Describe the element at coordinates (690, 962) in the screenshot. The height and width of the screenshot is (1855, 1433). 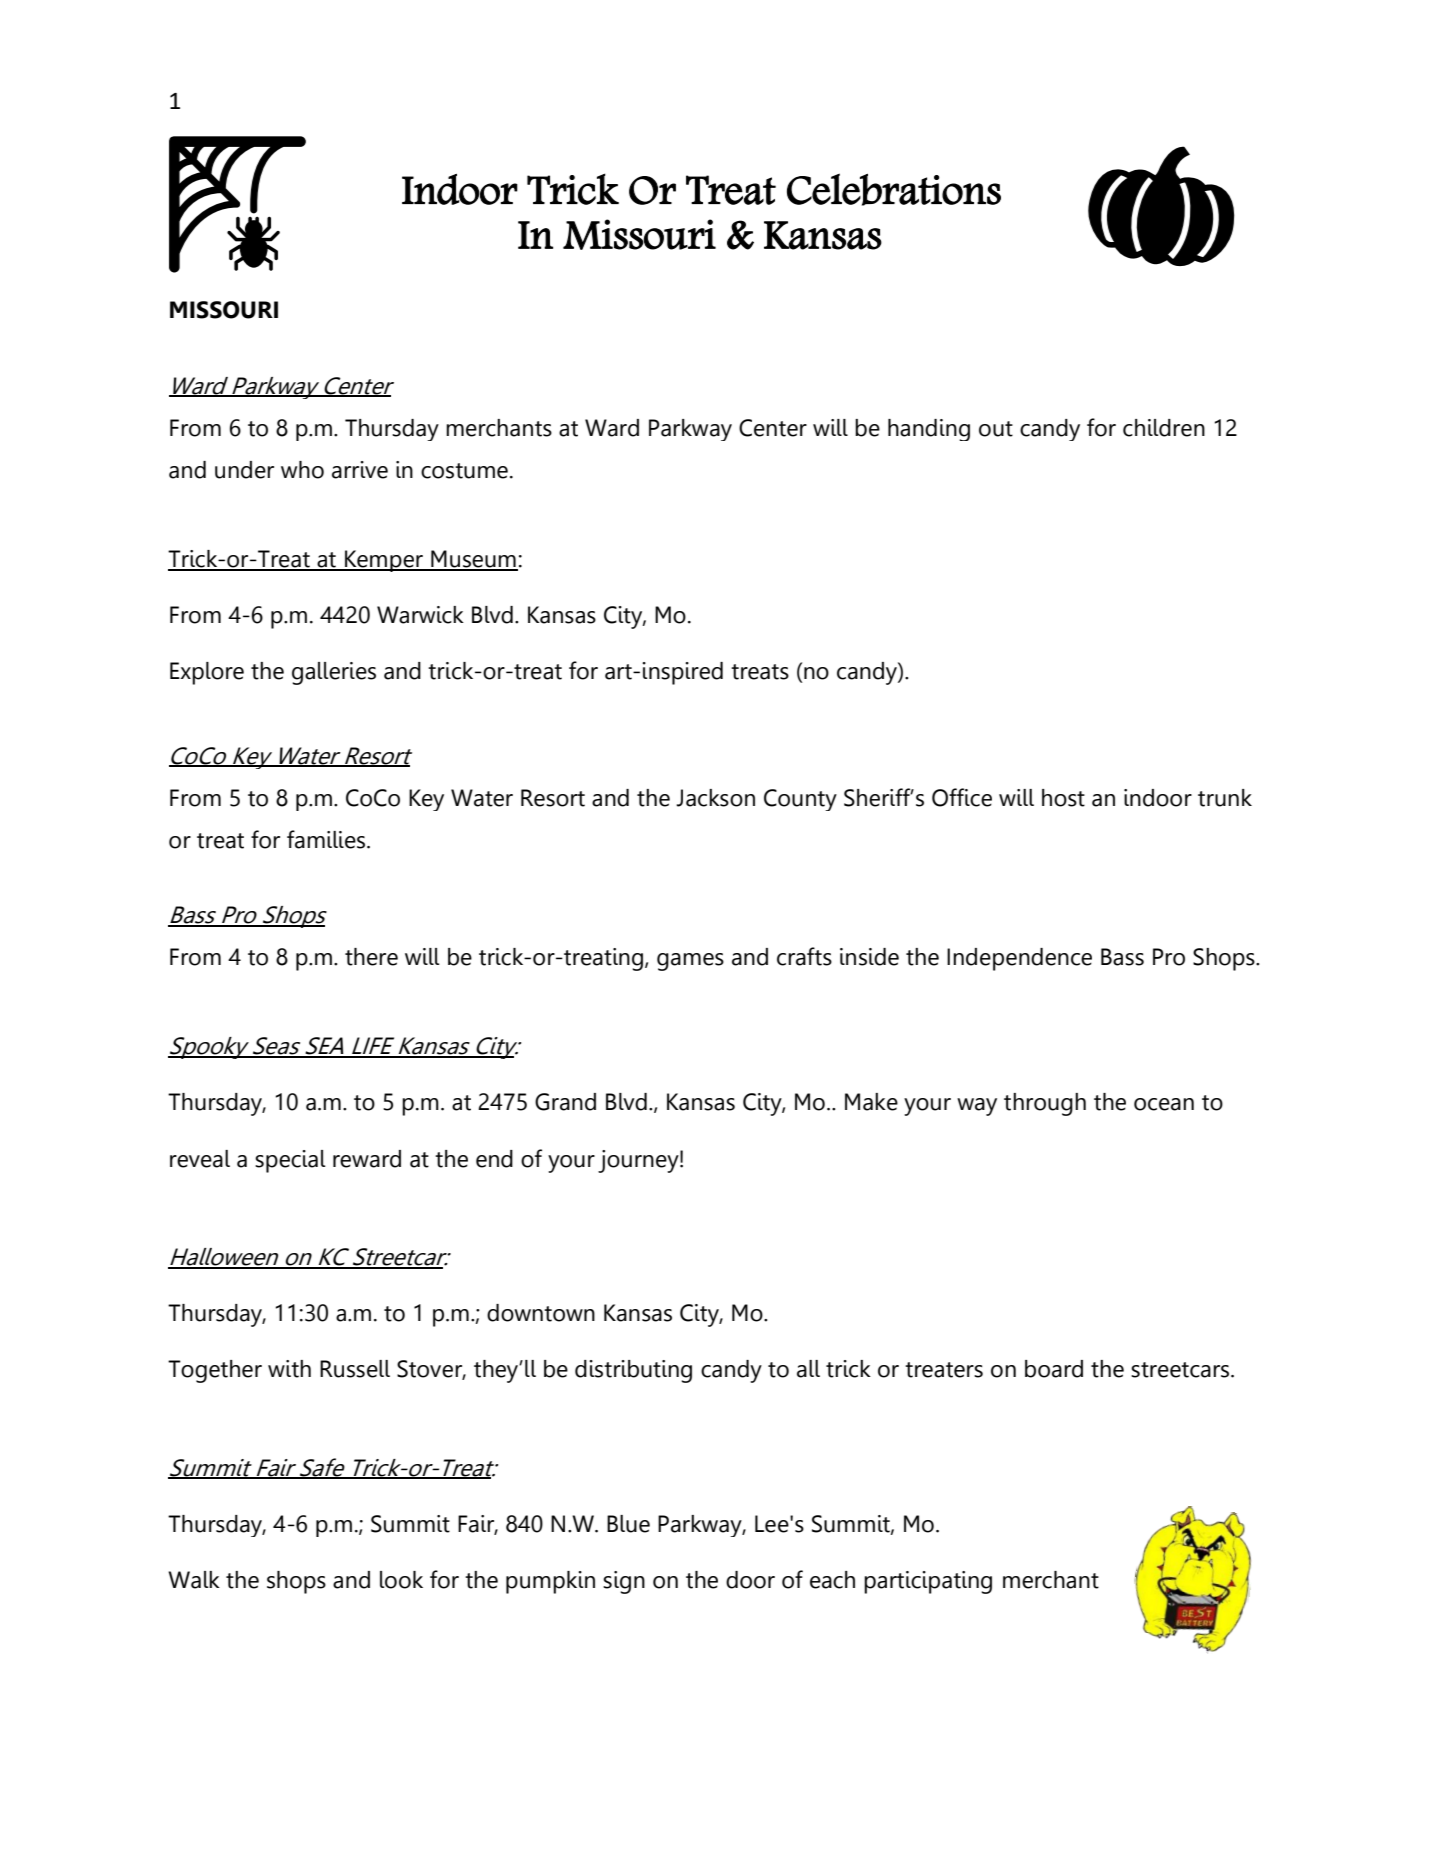
I see `games` at that location.
